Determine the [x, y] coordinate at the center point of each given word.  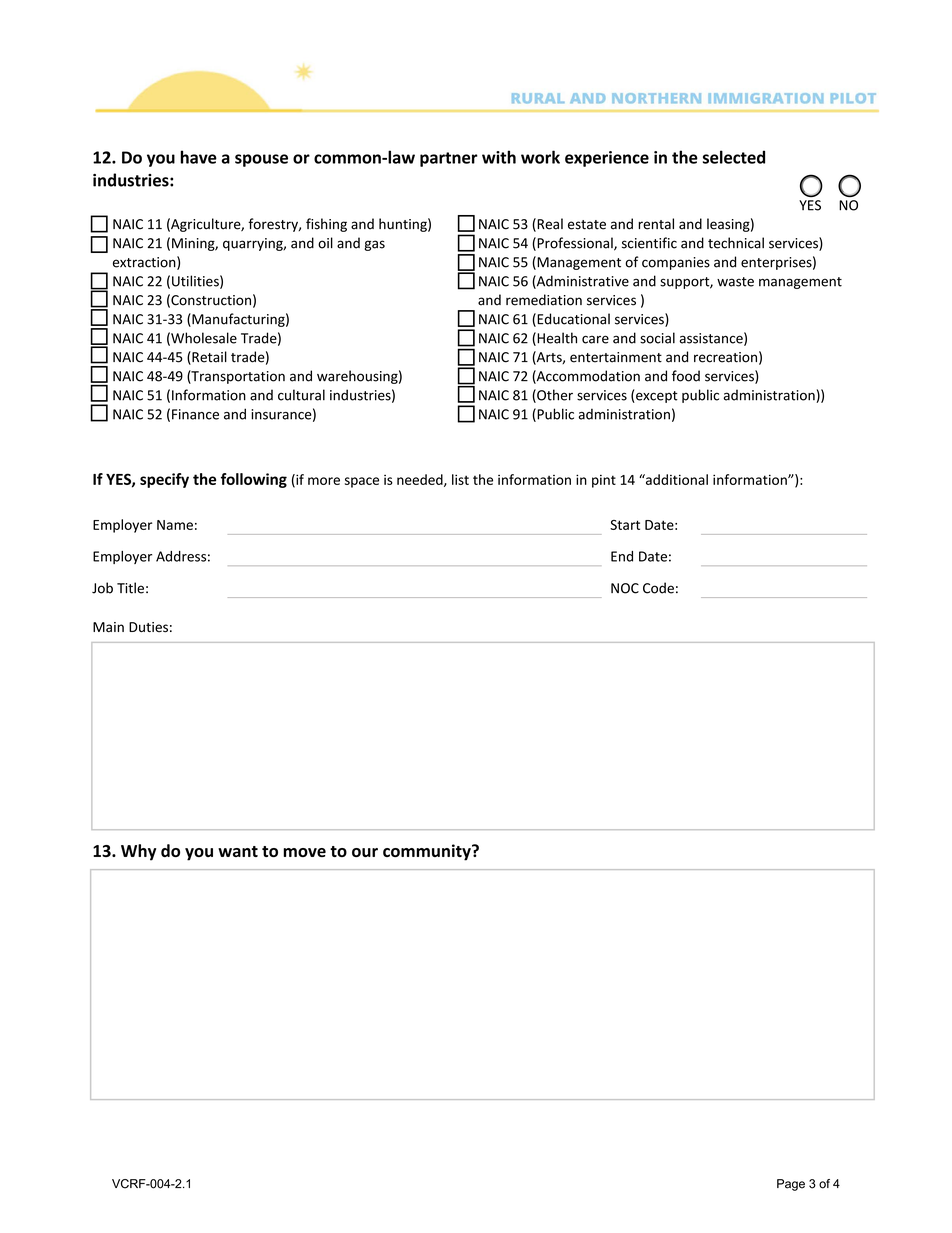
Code [658, 588]
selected [734, 157]
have [198, 157]
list [460, 479]
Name [175, 525]
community [428, 852]
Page [791, 1185]
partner [449, 159]
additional [676, 479]
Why [138, 852]
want [238, 851]
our [365, 852]
